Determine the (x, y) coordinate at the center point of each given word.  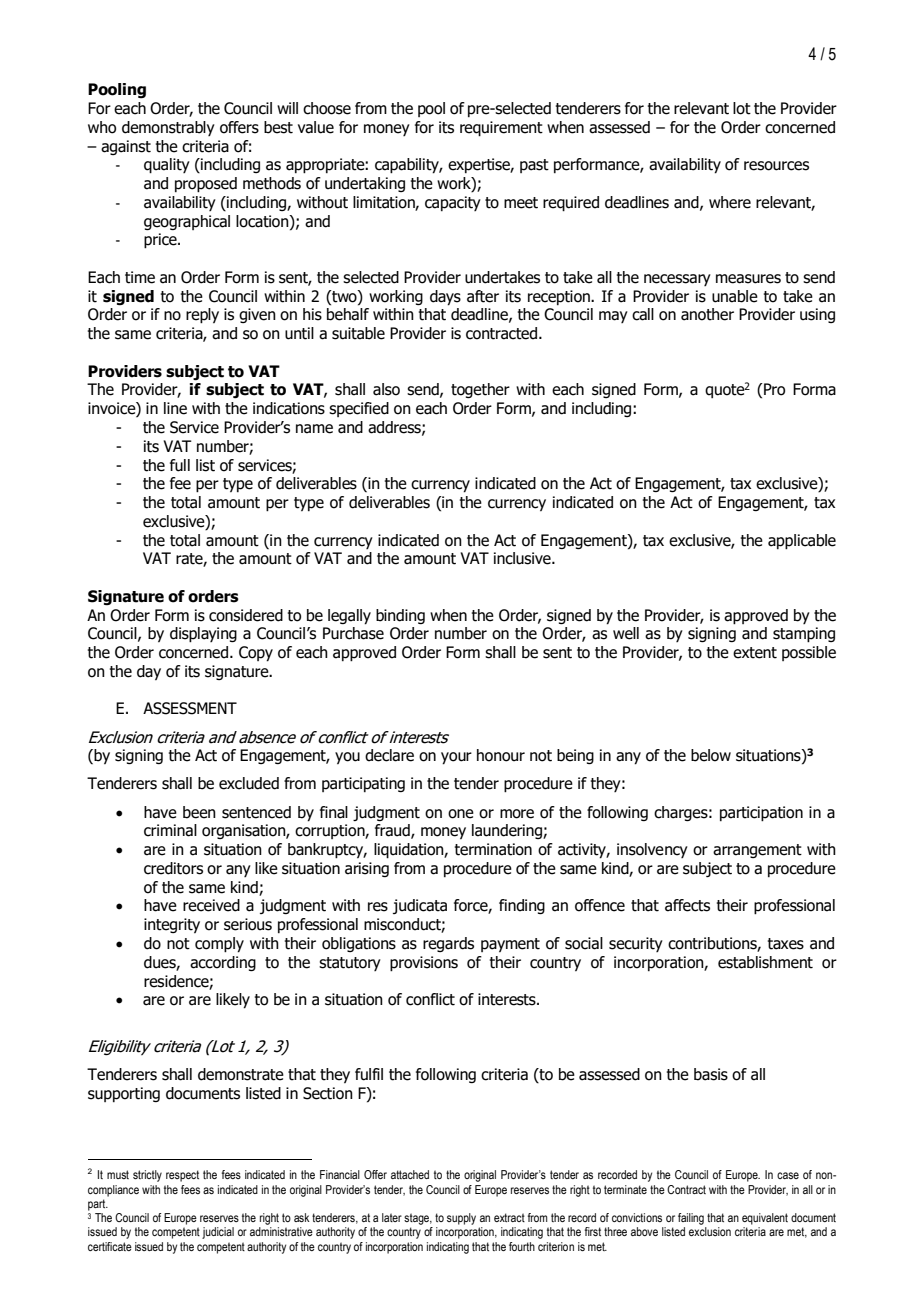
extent (755, 653)
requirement (501, 129)
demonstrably (168, 128)
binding (400, 616)
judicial (218, 1233)
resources (776, 166)
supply (461, 1219)
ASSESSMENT (190, 708)
